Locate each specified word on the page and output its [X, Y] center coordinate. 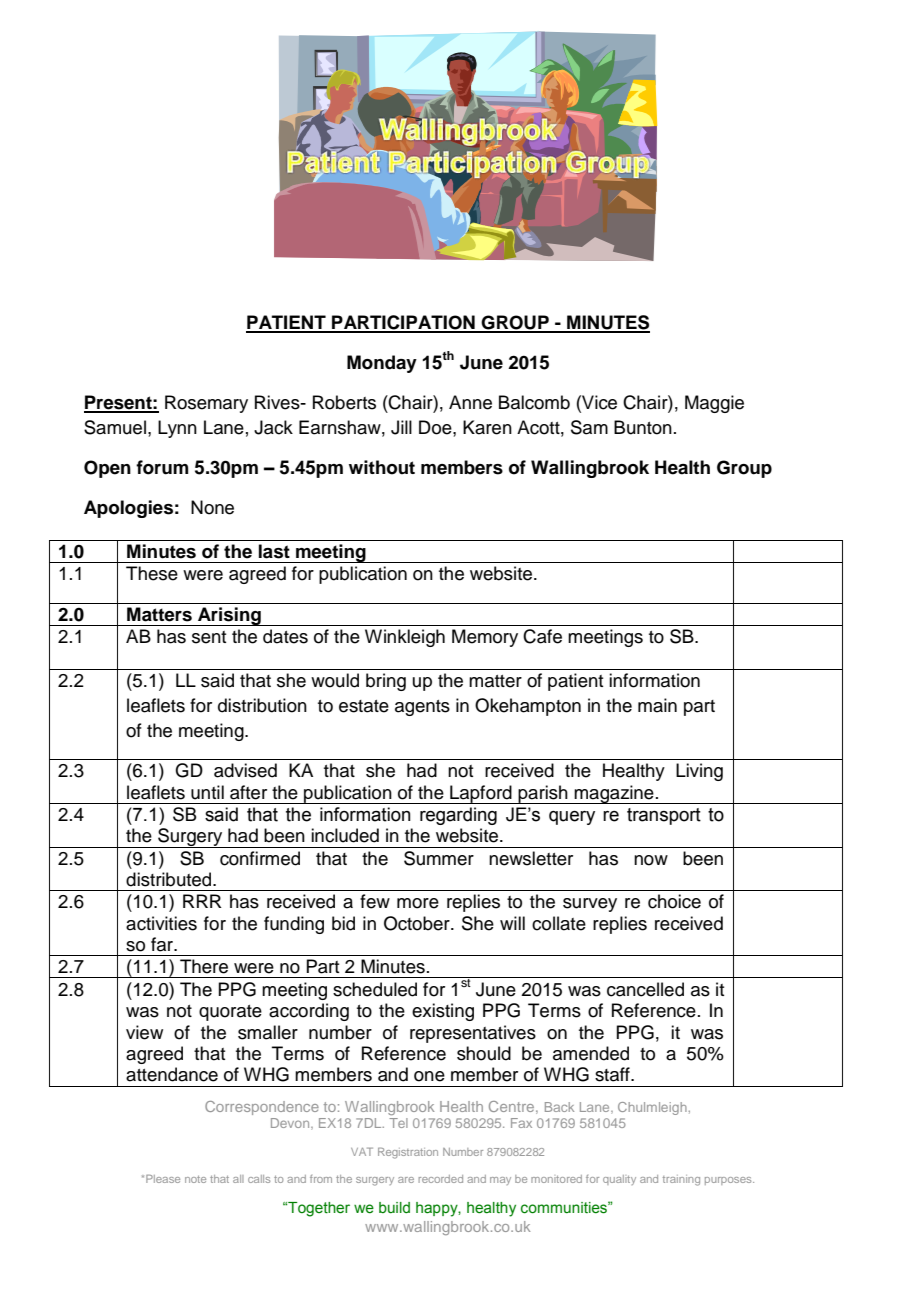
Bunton [643, 427]
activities [161, 923]
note [195, 1179]
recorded [441, 1179]
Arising [229, 616]
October [418, 923]
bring [386, 682]
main [657, 705]
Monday [382, 364]
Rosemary [206, 404]
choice [674, 901]
